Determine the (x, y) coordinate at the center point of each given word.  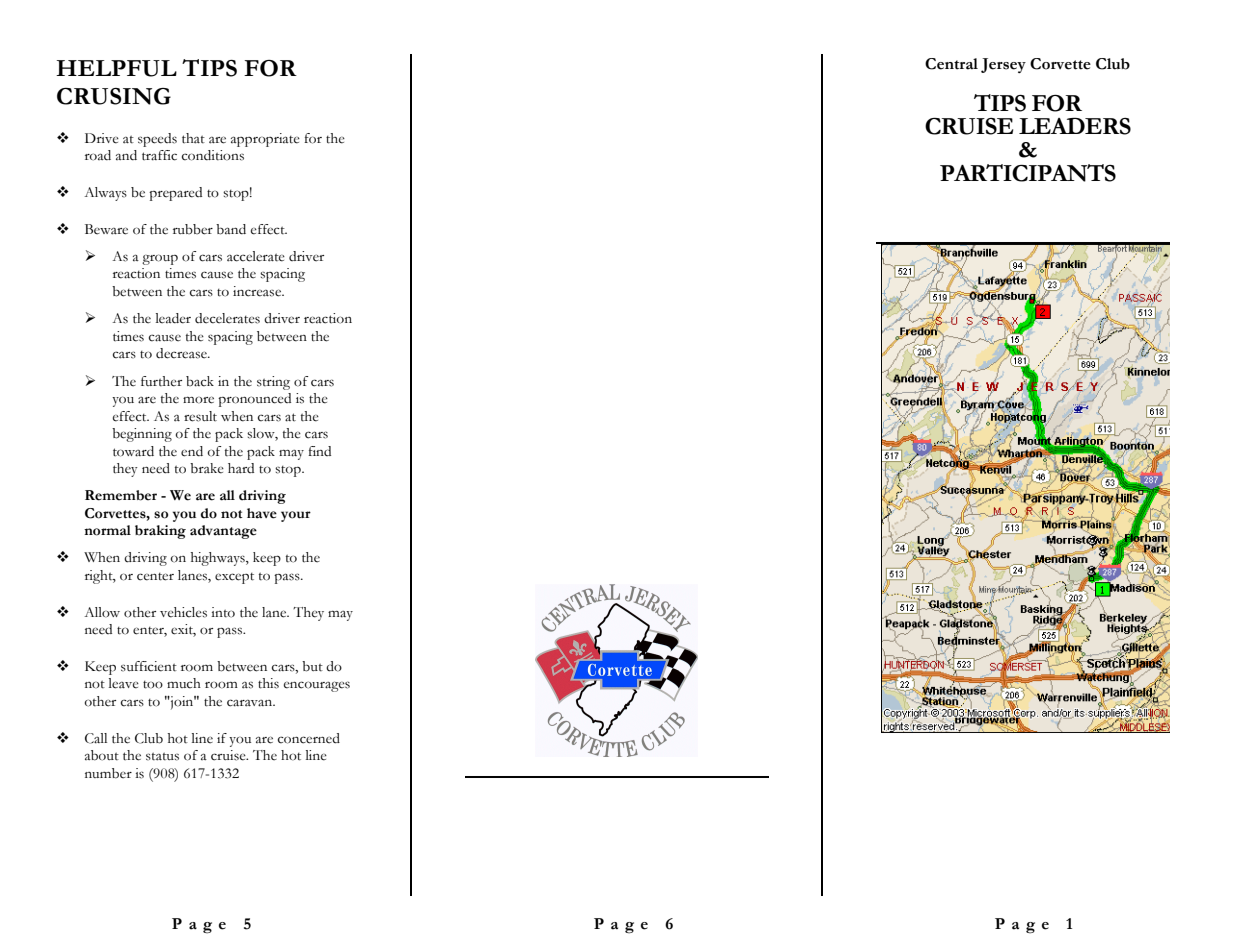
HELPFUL (116, 68)
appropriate (265, 140)
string (273, 383)
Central (951, 64)
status (162, 756)
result (200, 416)
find (319, 451)
